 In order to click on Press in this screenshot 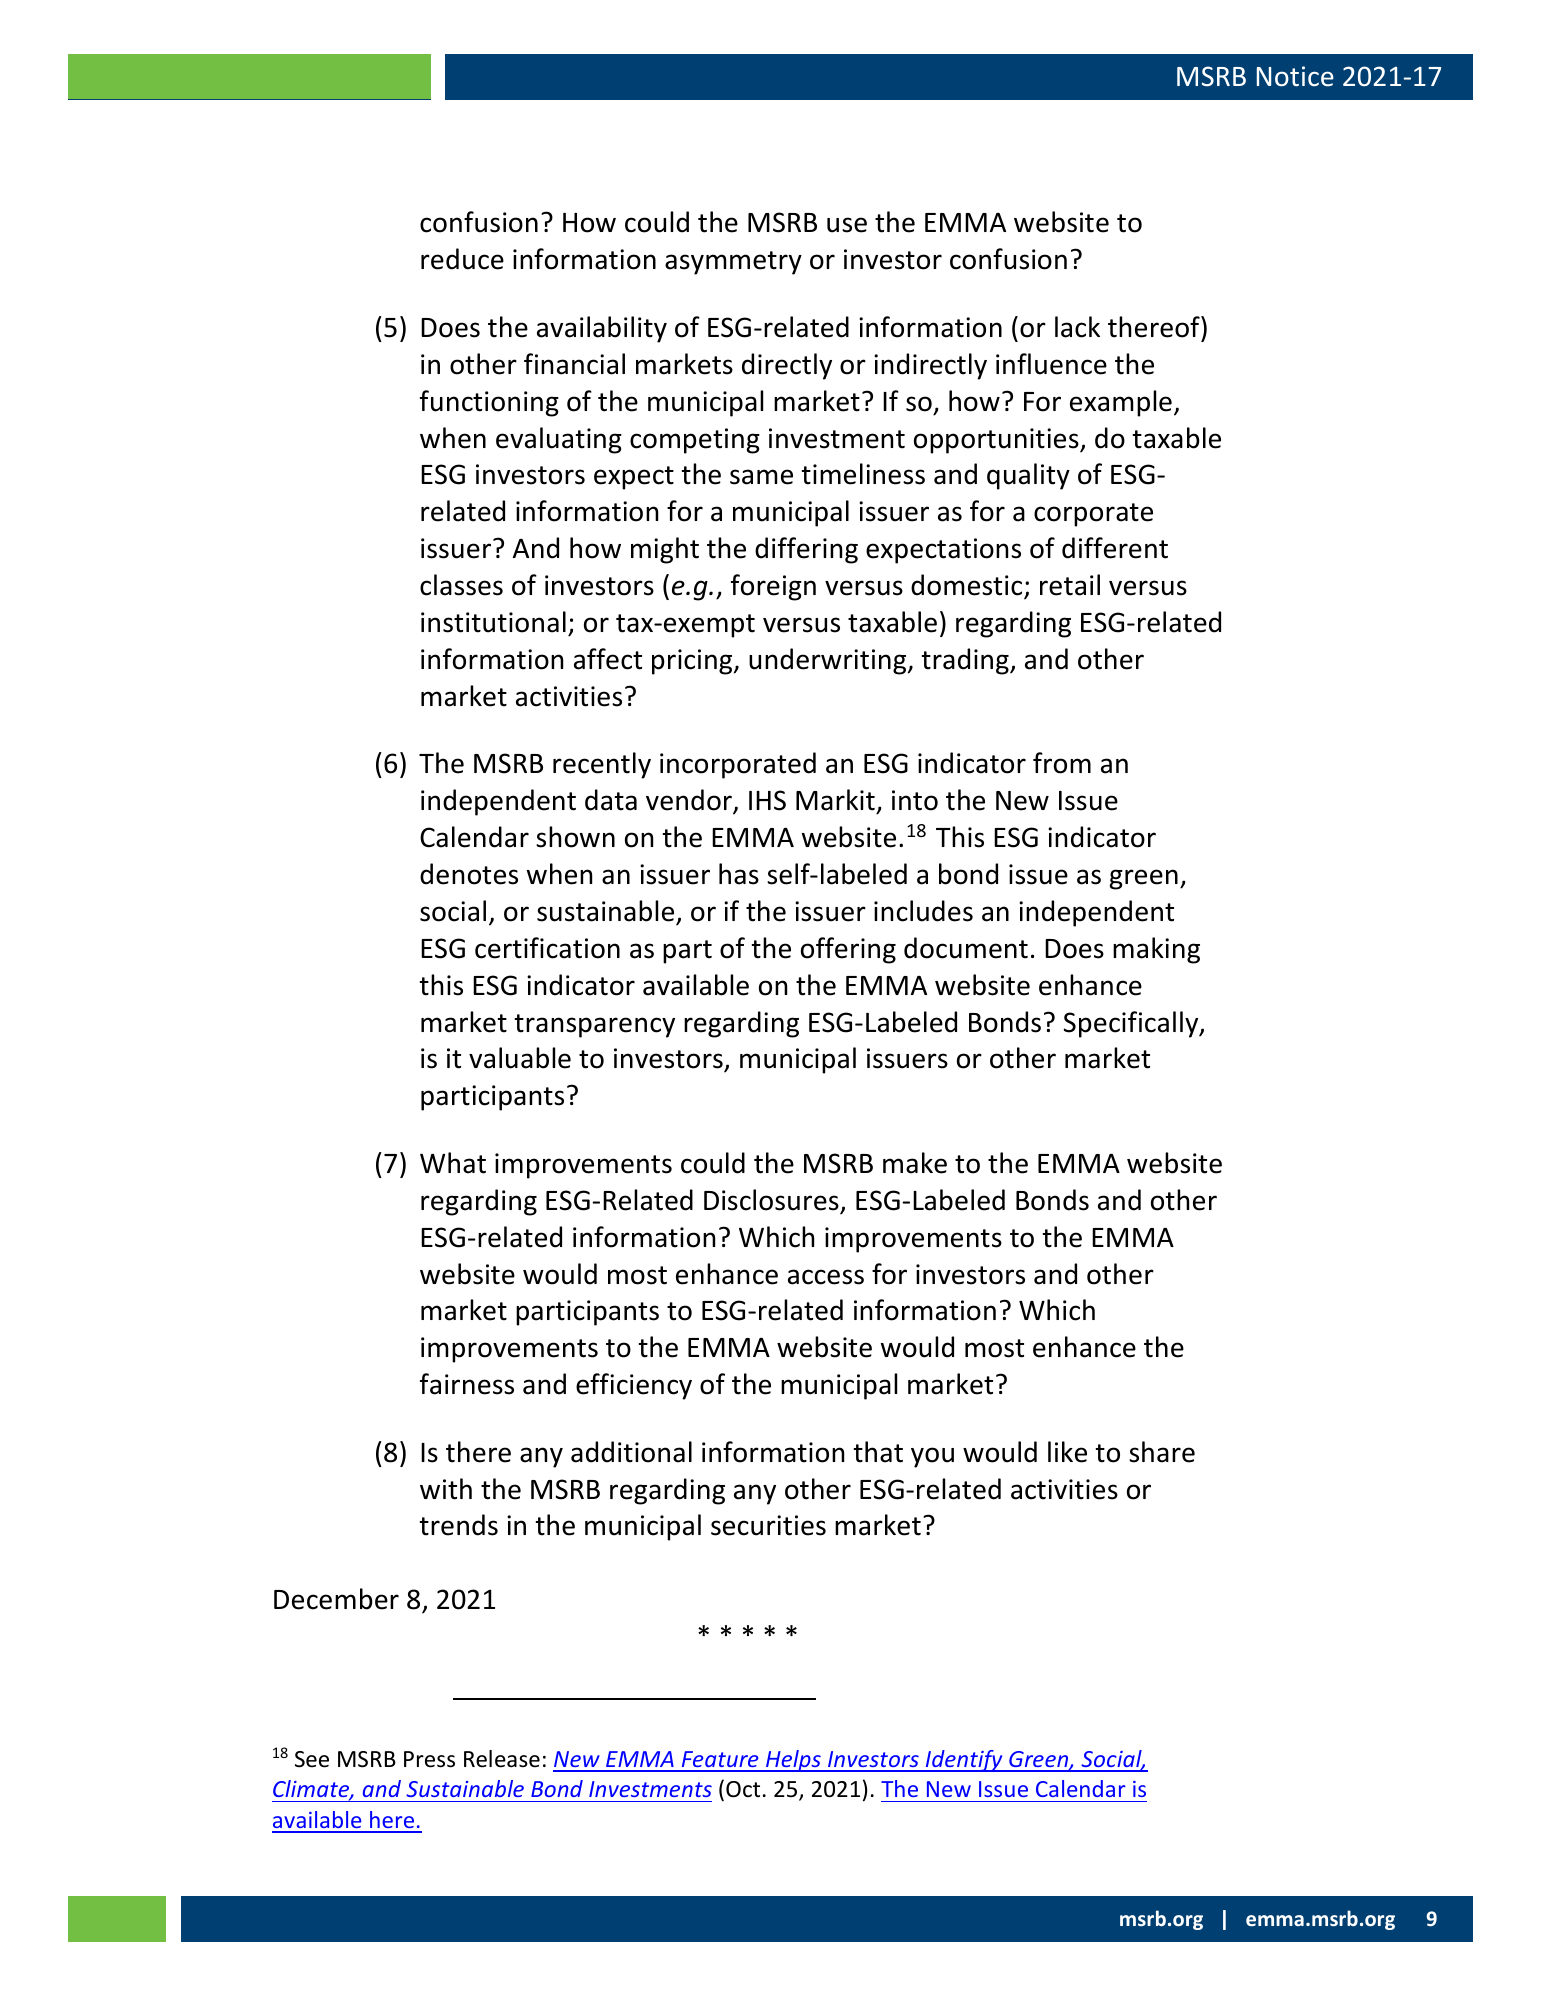, I will do `click(429, 1759)`.
